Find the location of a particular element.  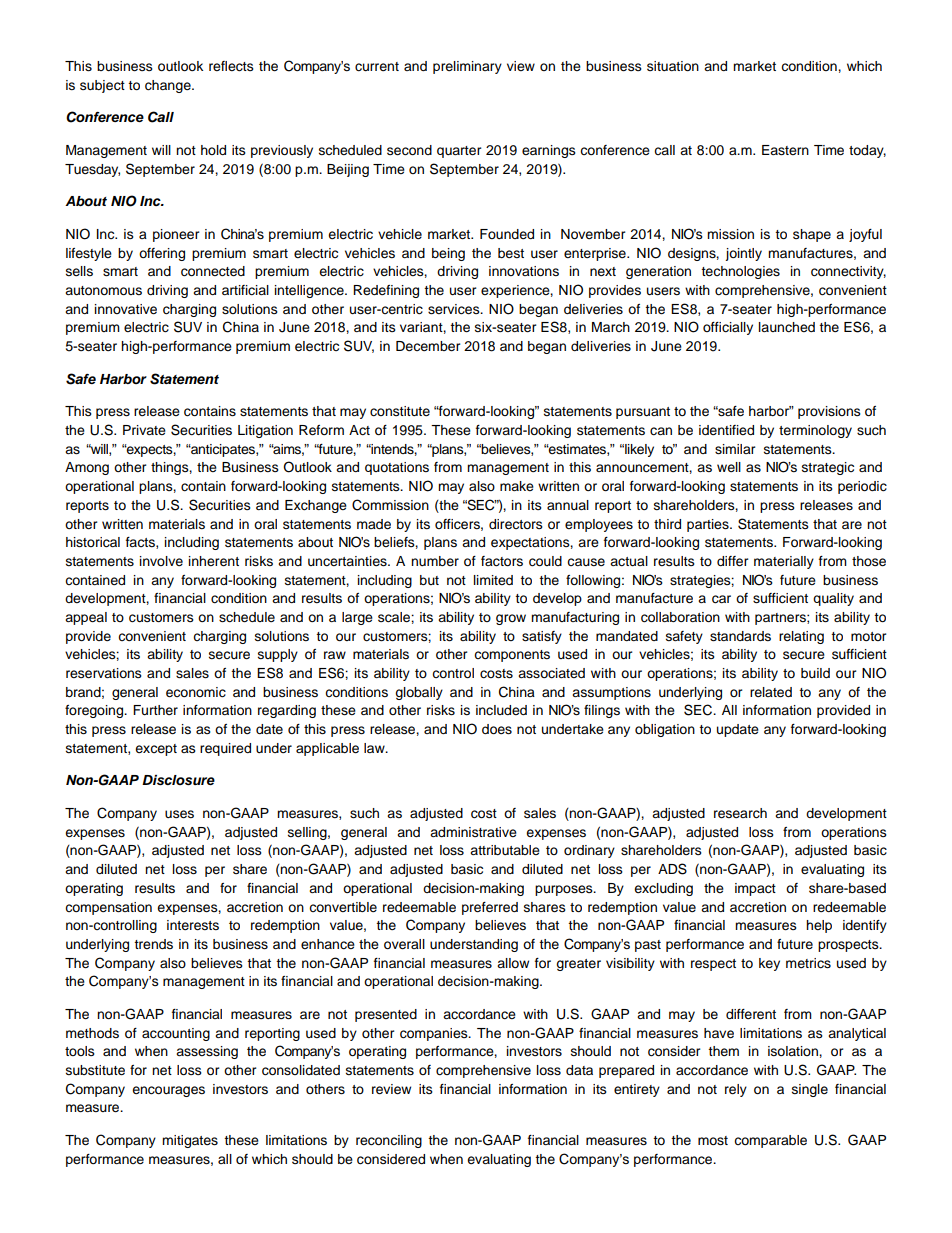

involve is located at coordinates (161, 561).
